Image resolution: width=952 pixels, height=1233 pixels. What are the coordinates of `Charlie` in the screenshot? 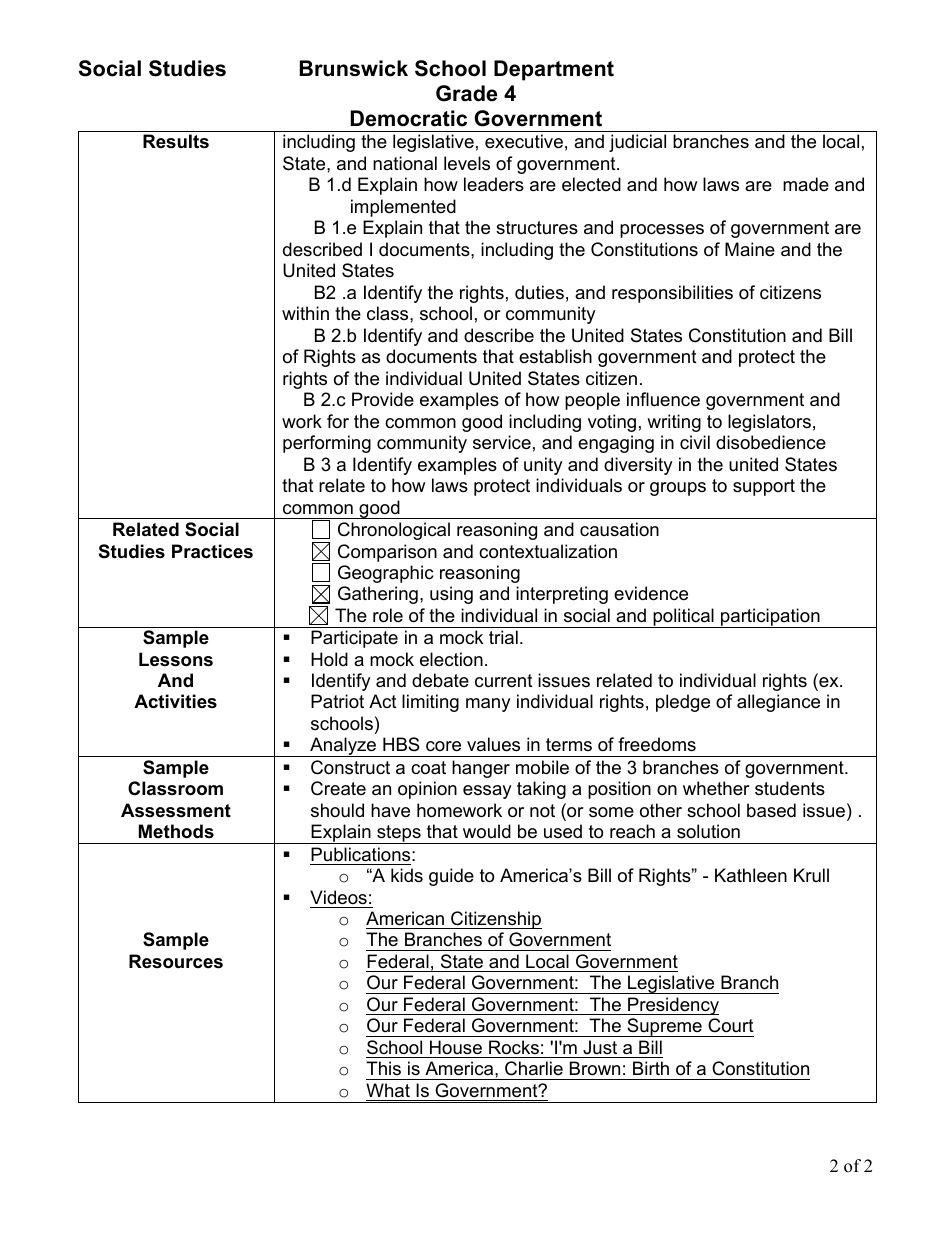 It's located at (534, 1068).
